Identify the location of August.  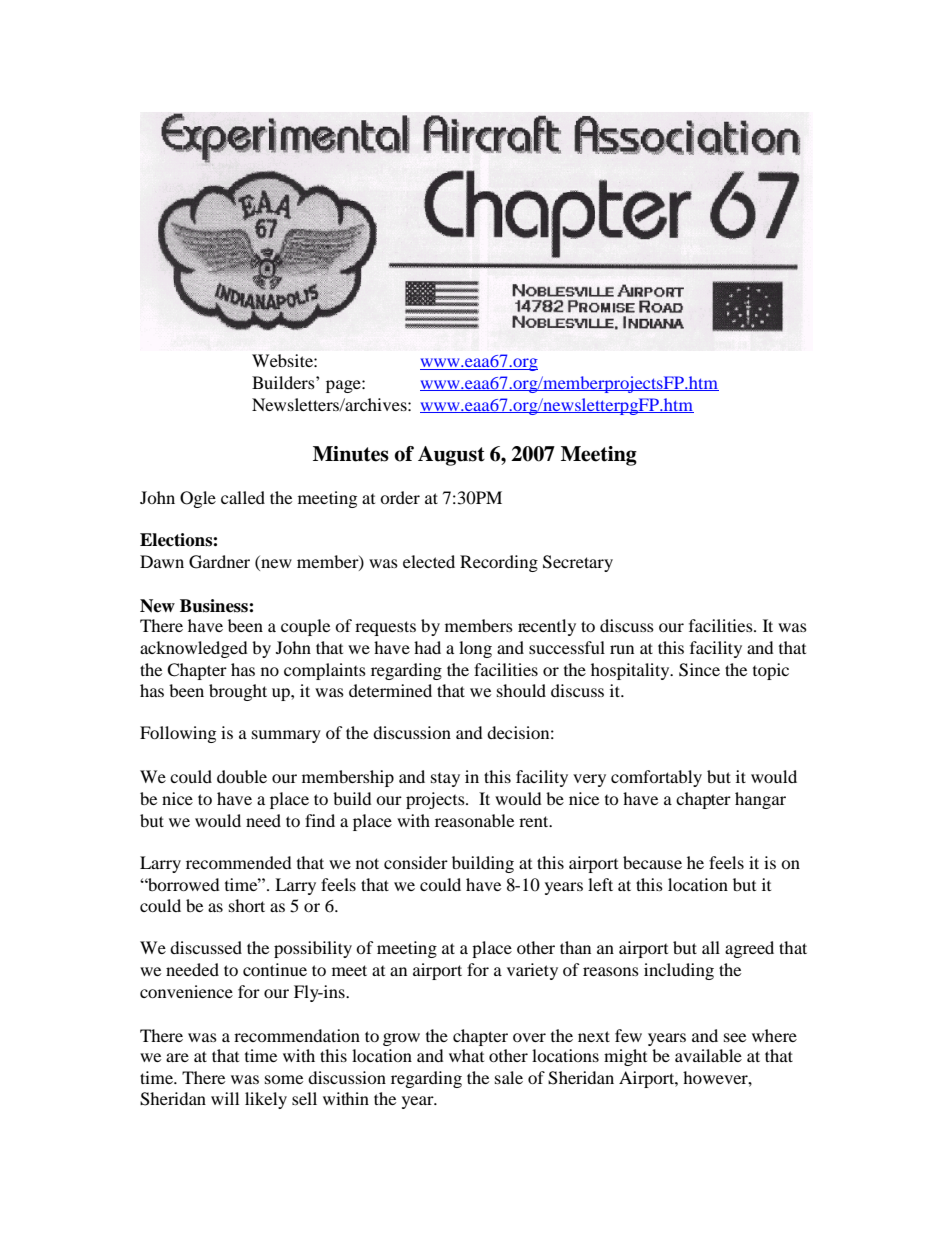
(451, 456).
